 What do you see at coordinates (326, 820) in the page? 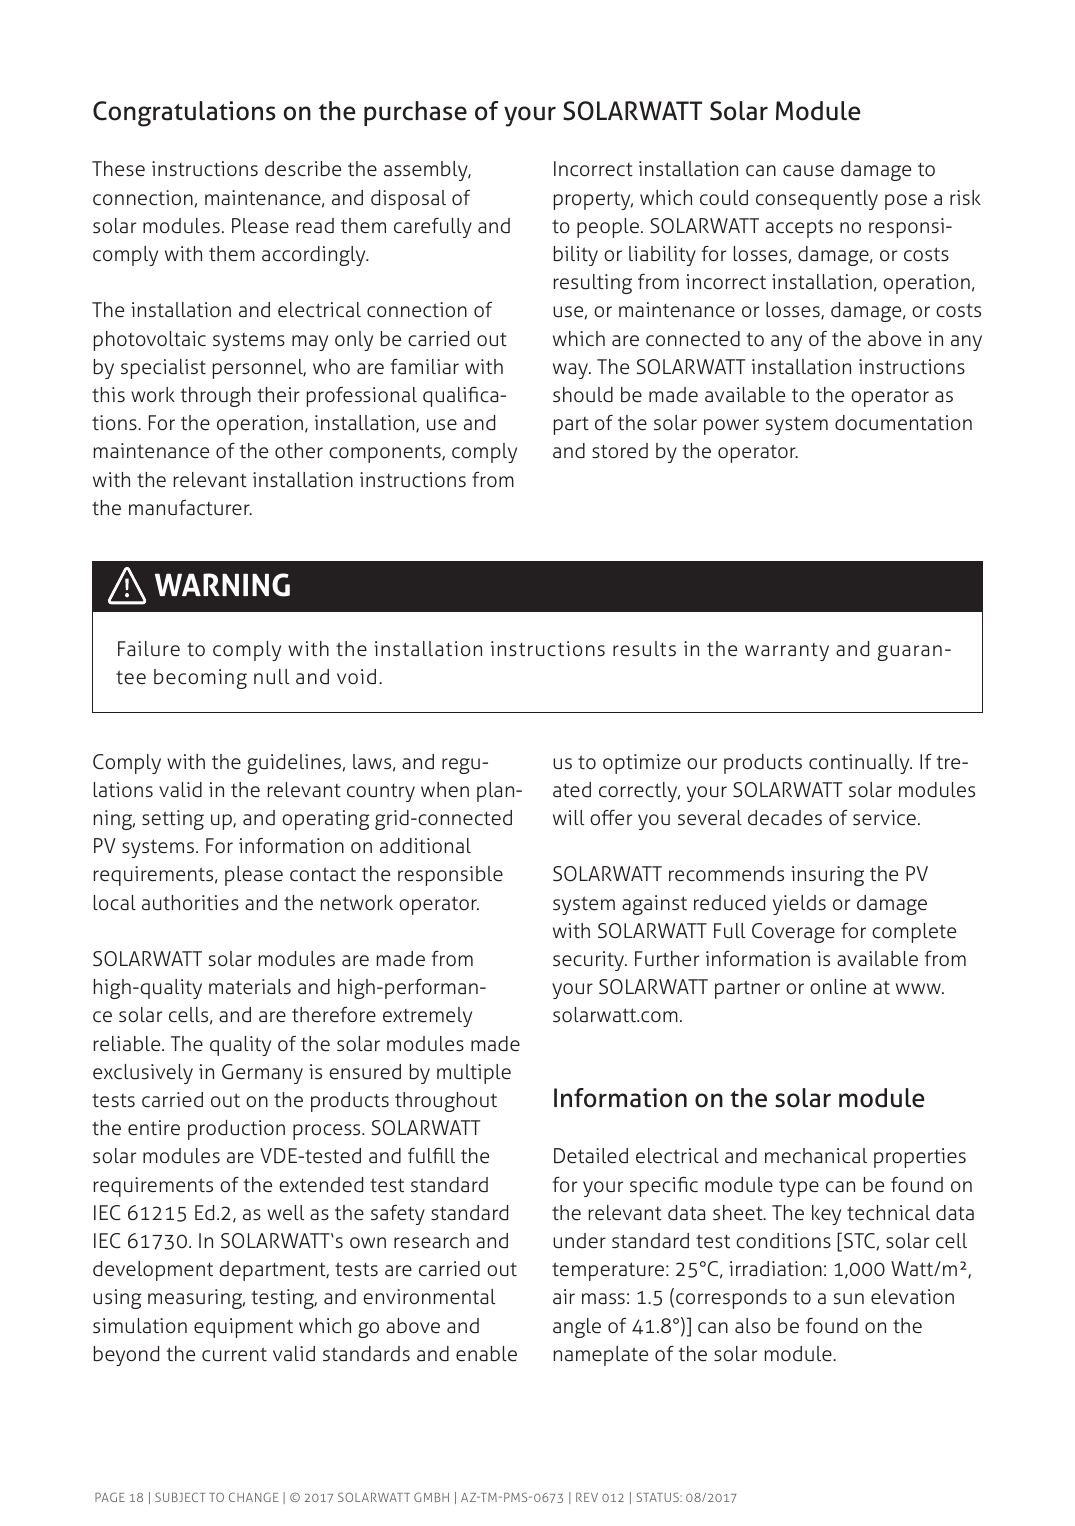
I see `operating` at bounding box center [326, 820].
